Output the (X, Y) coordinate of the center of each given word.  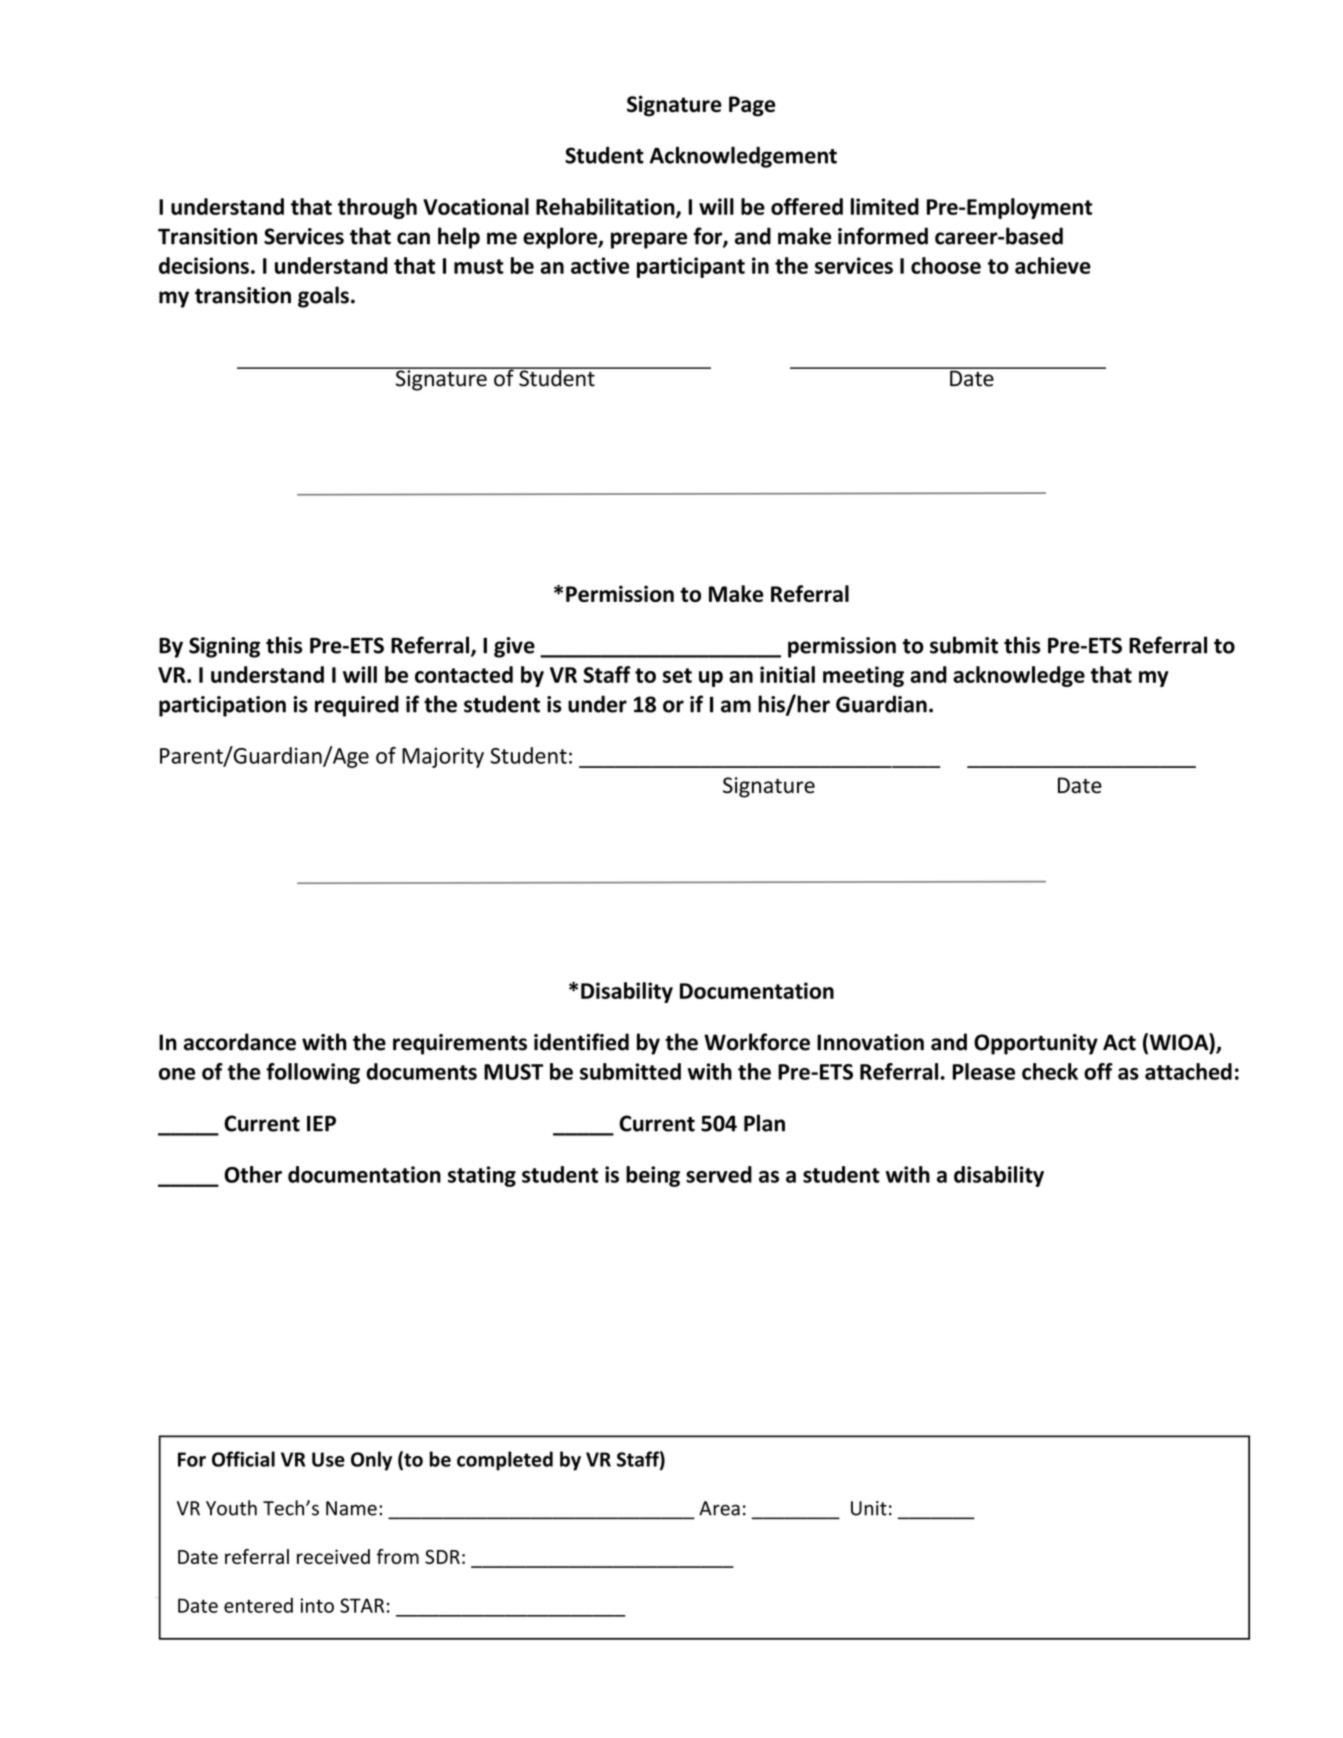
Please (984, 1071)
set (677, 675)
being (653, 1176)
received (333, 1556)
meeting (863, 676)
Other (253, 1174)
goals (323, 297)
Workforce (757, 1042)
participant (691, 267)
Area (719, 1508)
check (1050, 1071)
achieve (1053, 265)
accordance (240, 1042)
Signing (224, 647)
